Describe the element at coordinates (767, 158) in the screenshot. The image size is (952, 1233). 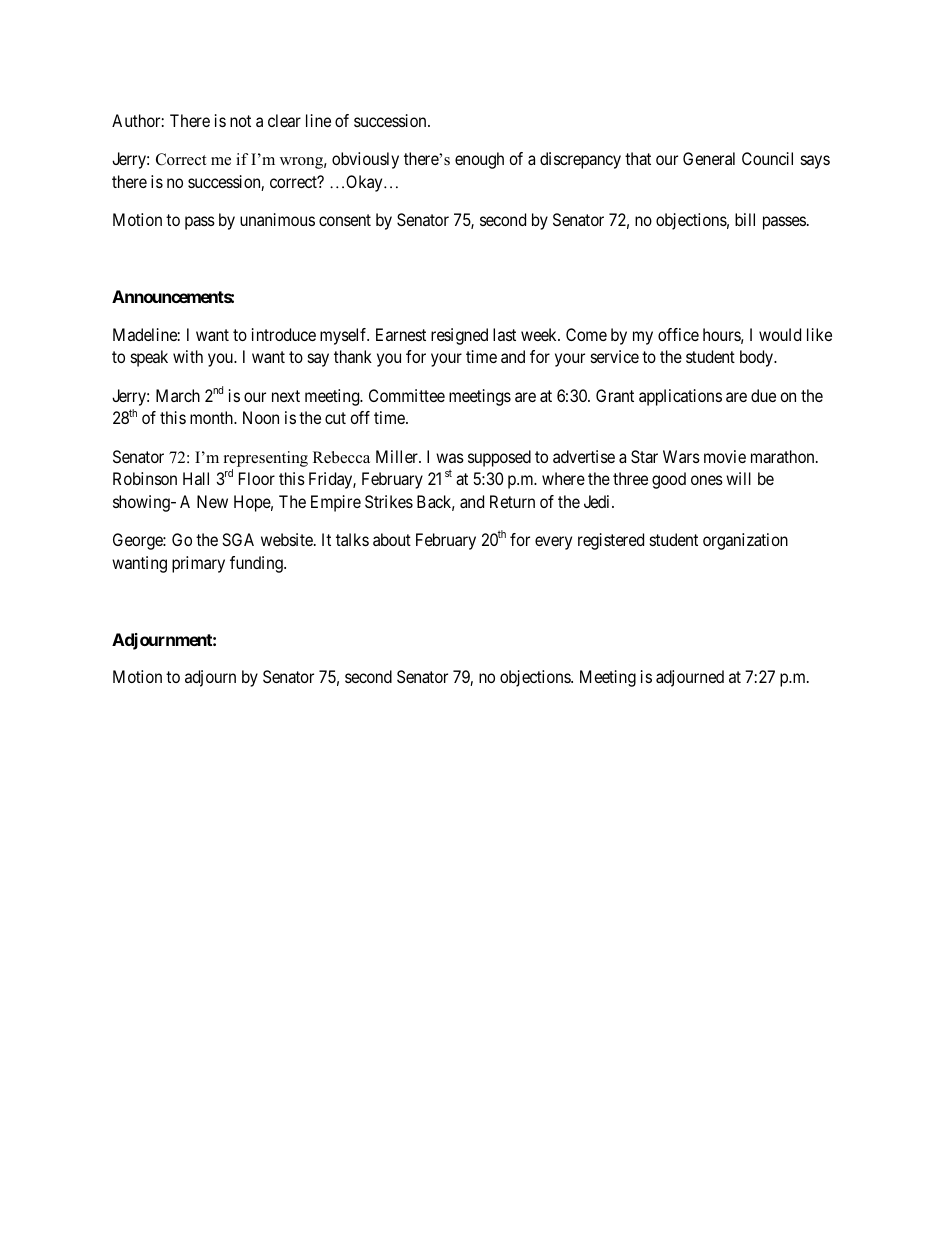
I see `Council` at that location.
